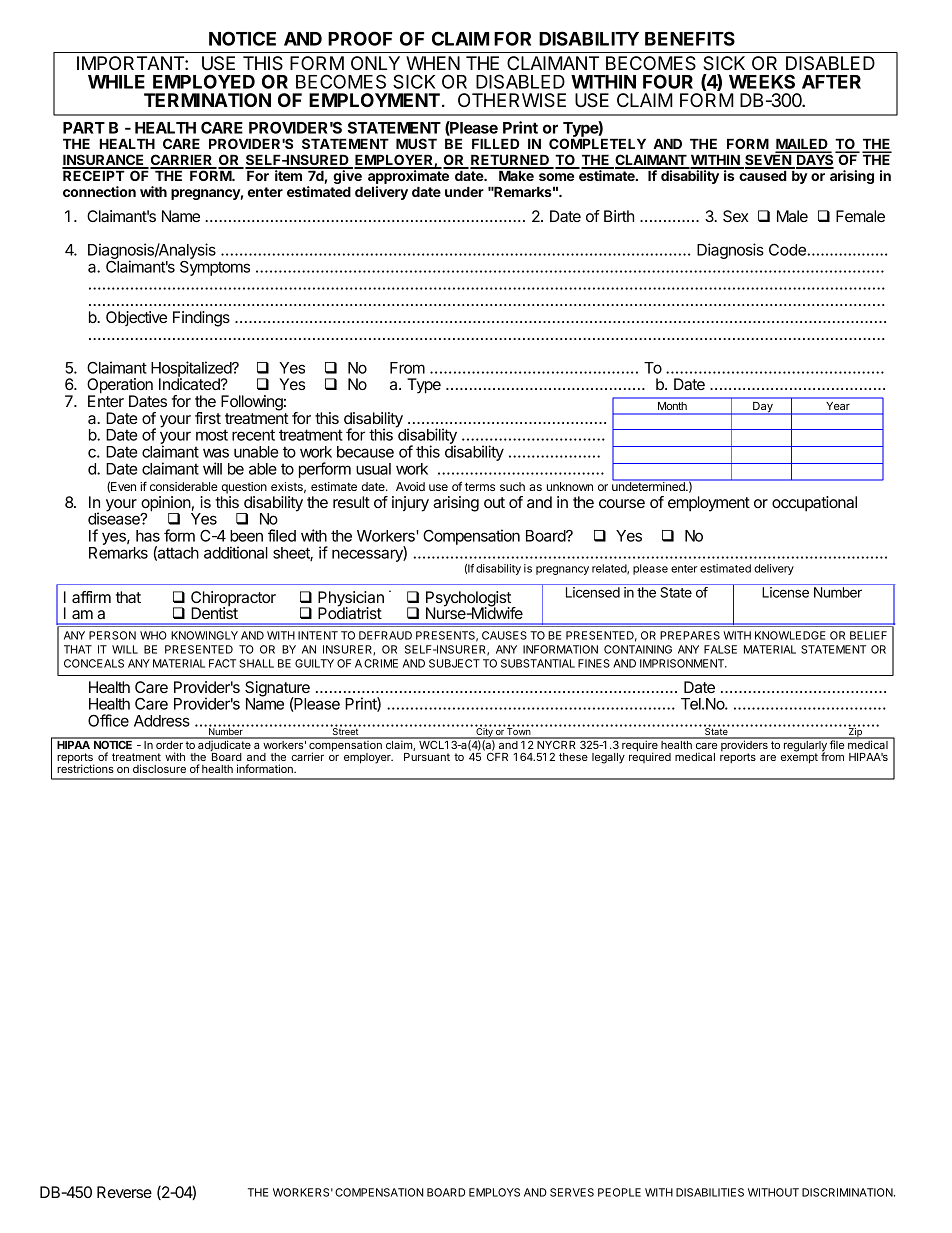 The image size is (952, 1233). I want to click on Reverse, so click(124, 1192).
